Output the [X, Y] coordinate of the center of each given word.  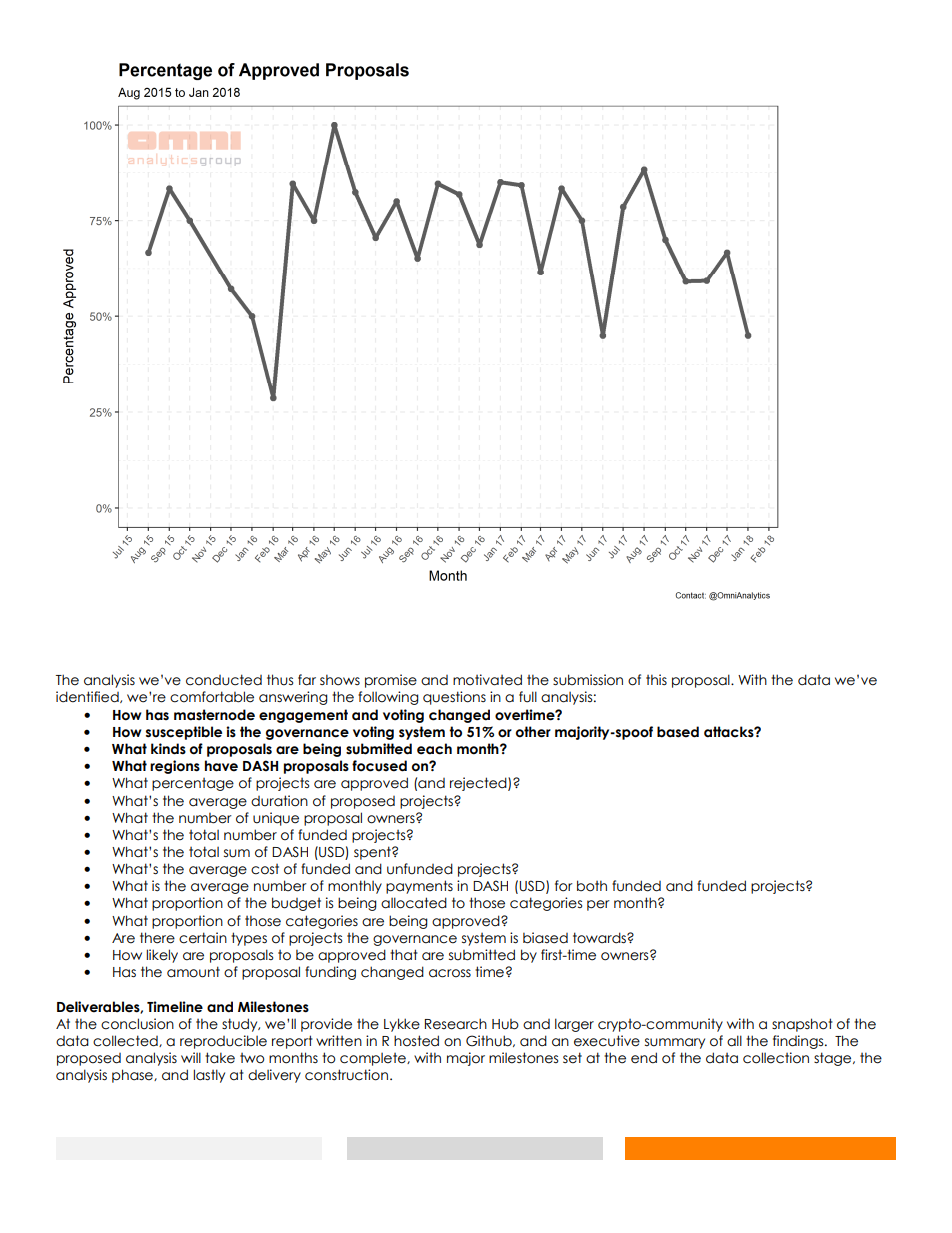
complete [374, 1059]
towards [600, 938]
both [592, 886]
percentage [193, 784]
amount [193, 972]
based [678, 732]
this [656, 679]
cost [265, 869]
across [450, 973]
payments [419, 887]
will [191, 1057]
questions [454, 698]
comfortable [212, 697]
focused [379, 766]
